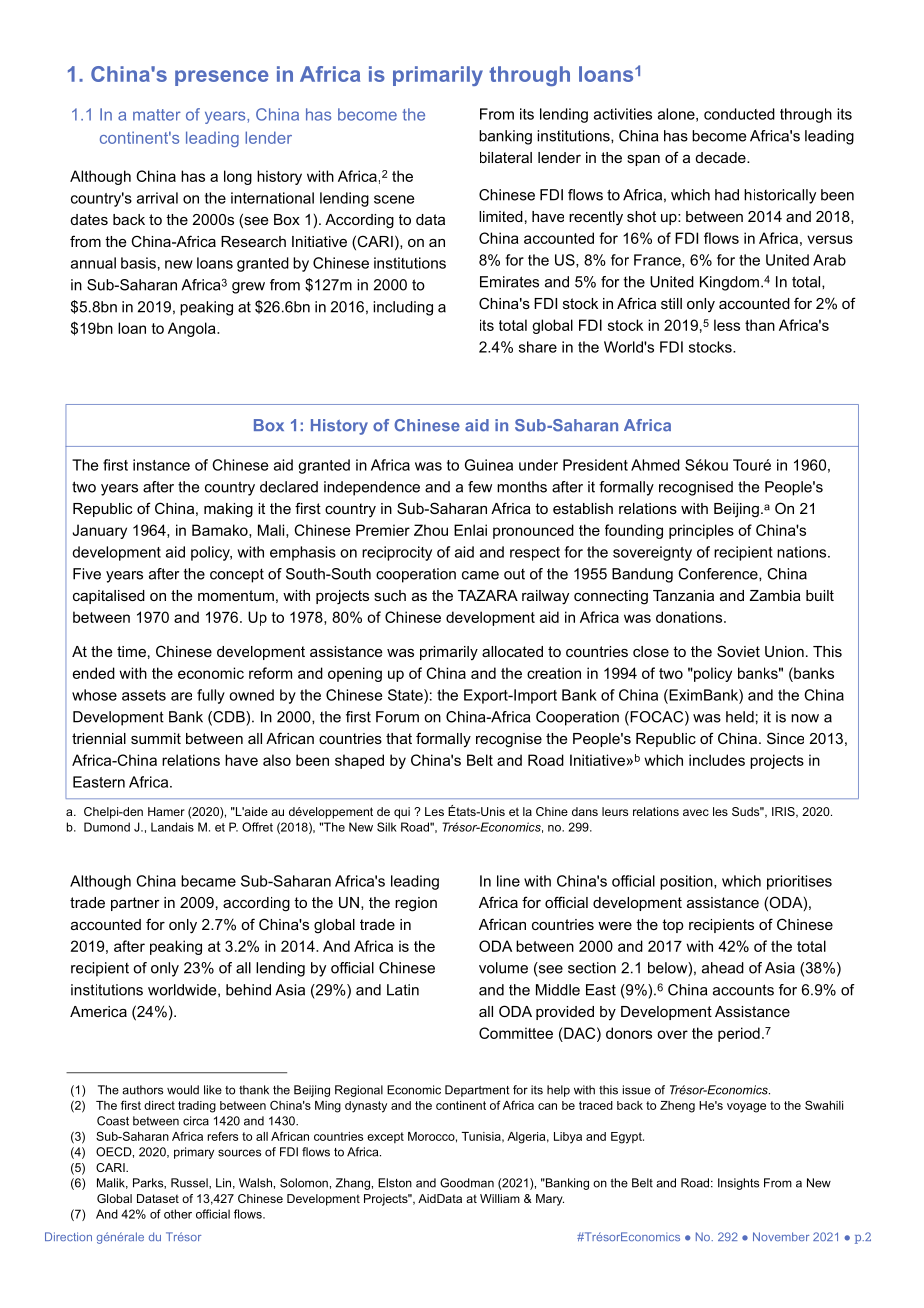  I want to click on time, so click(131, 651).
